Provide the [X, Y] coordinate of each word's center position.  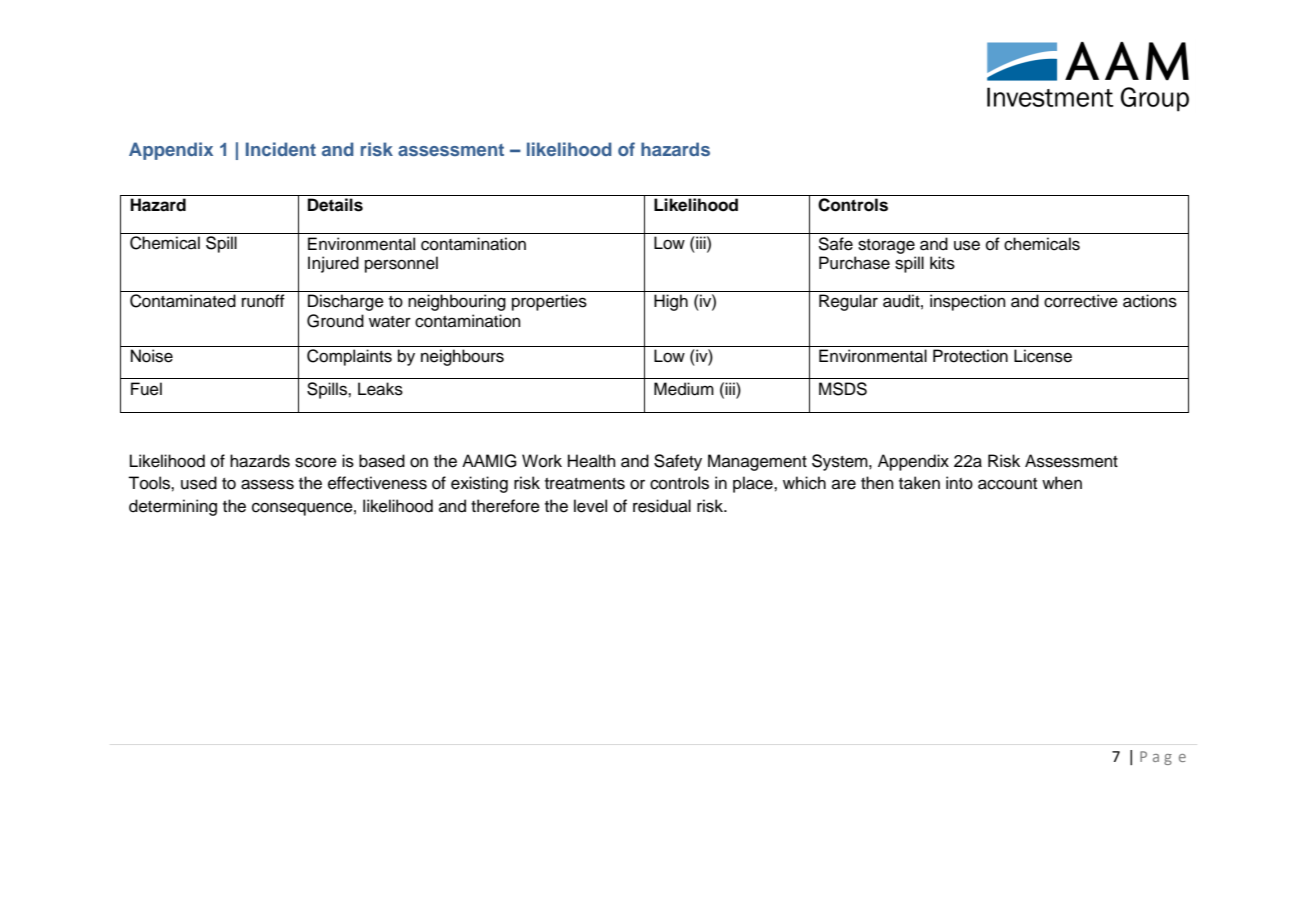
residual [662, 506]
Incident [281, 149]
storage [886, 246]
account [1007, 484]
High [671, 302]
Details [335, 205]
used [199, 483]
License [1043, 356]
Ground [335, 321]
